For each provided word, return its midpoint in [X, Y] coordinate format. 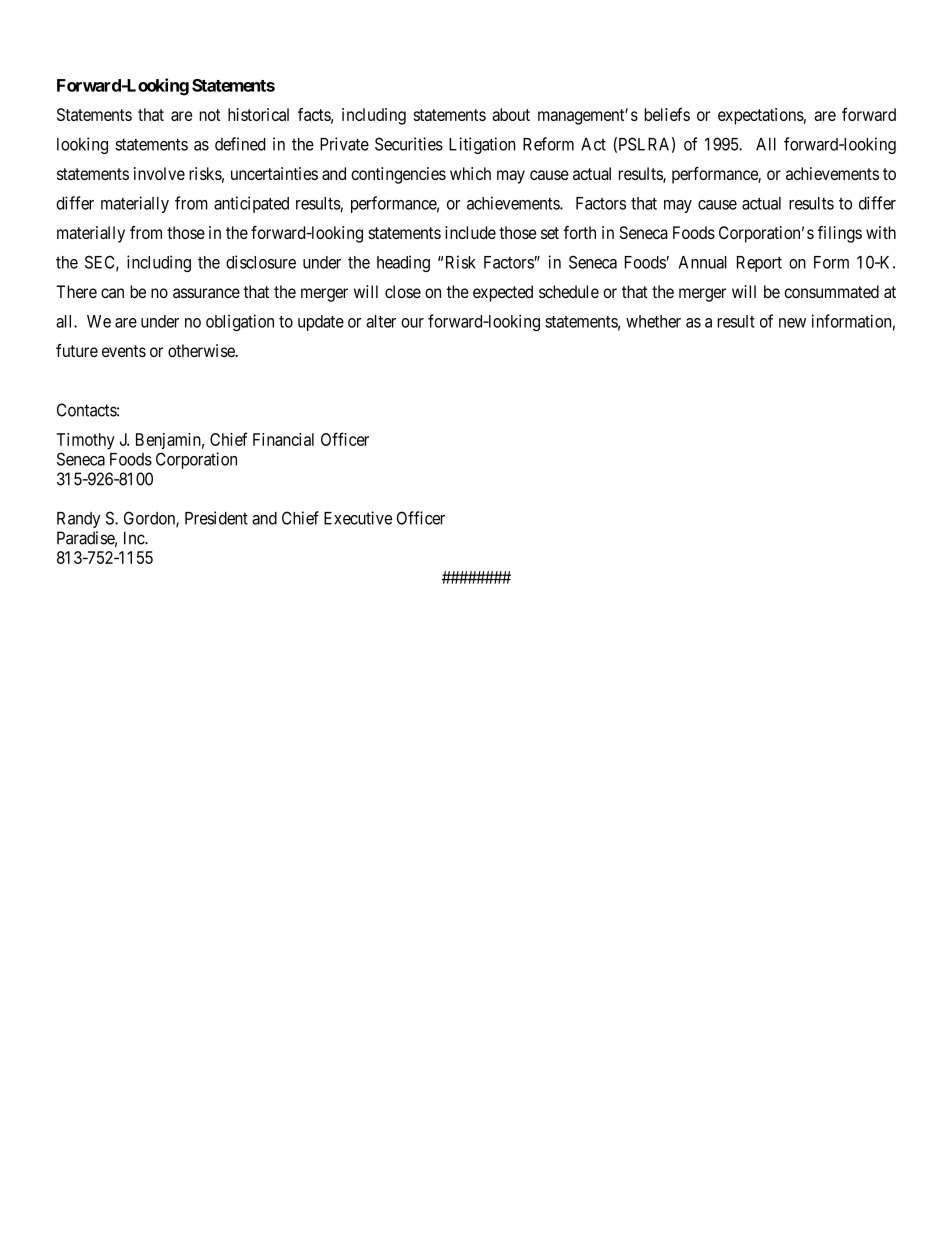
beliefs [667, 114]
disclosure [261, 262]
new [792, 323]
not [209, 115]
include [470, 232]
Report [759, 264]
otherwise [202, 350]
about [511, 114]
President [216, 518]
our [412, 323]
